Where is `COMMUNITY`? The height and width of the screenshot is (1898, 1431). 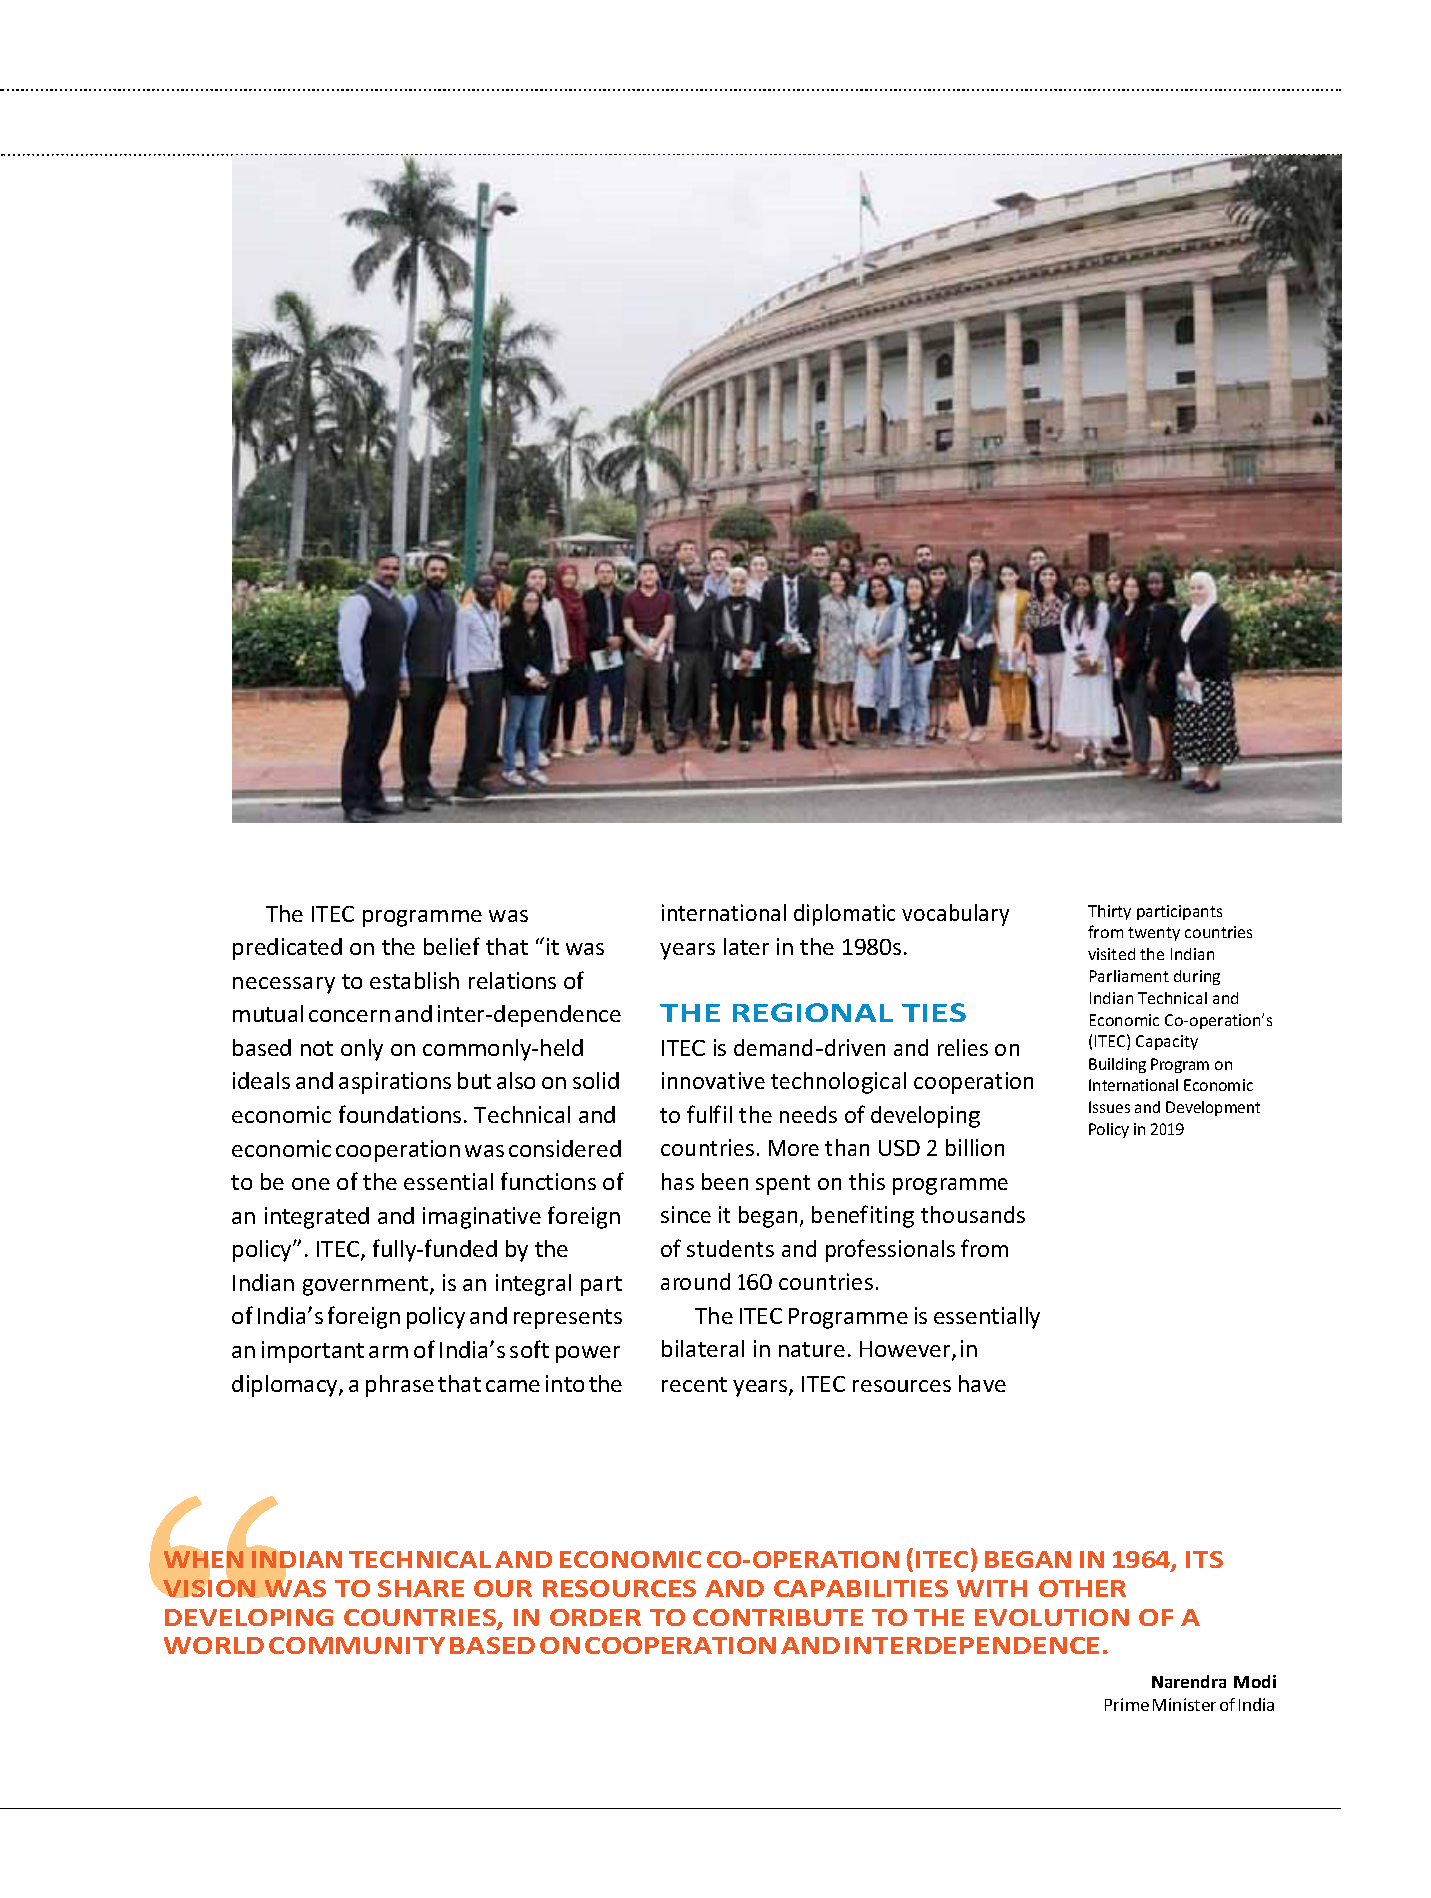 COMMUNITY is located at coordinates (357, 1645).
